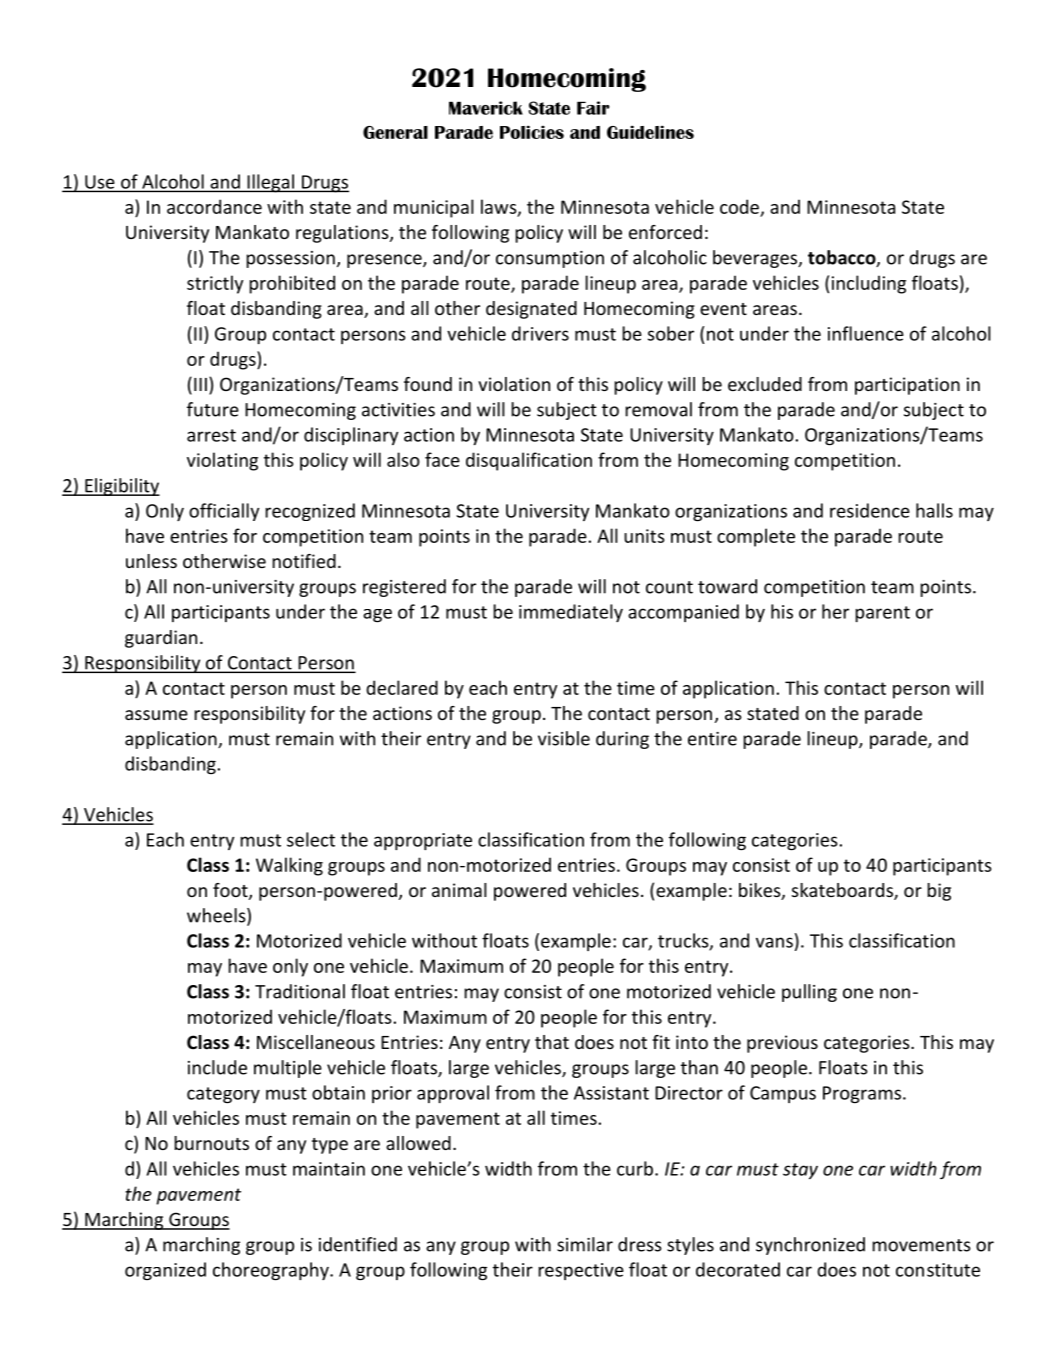 Image resolution: width=1057 pixels, height=1368 pixels. Describe the element at coordinates (165, 1271) in the screenshot. I see `organized` at that location.
